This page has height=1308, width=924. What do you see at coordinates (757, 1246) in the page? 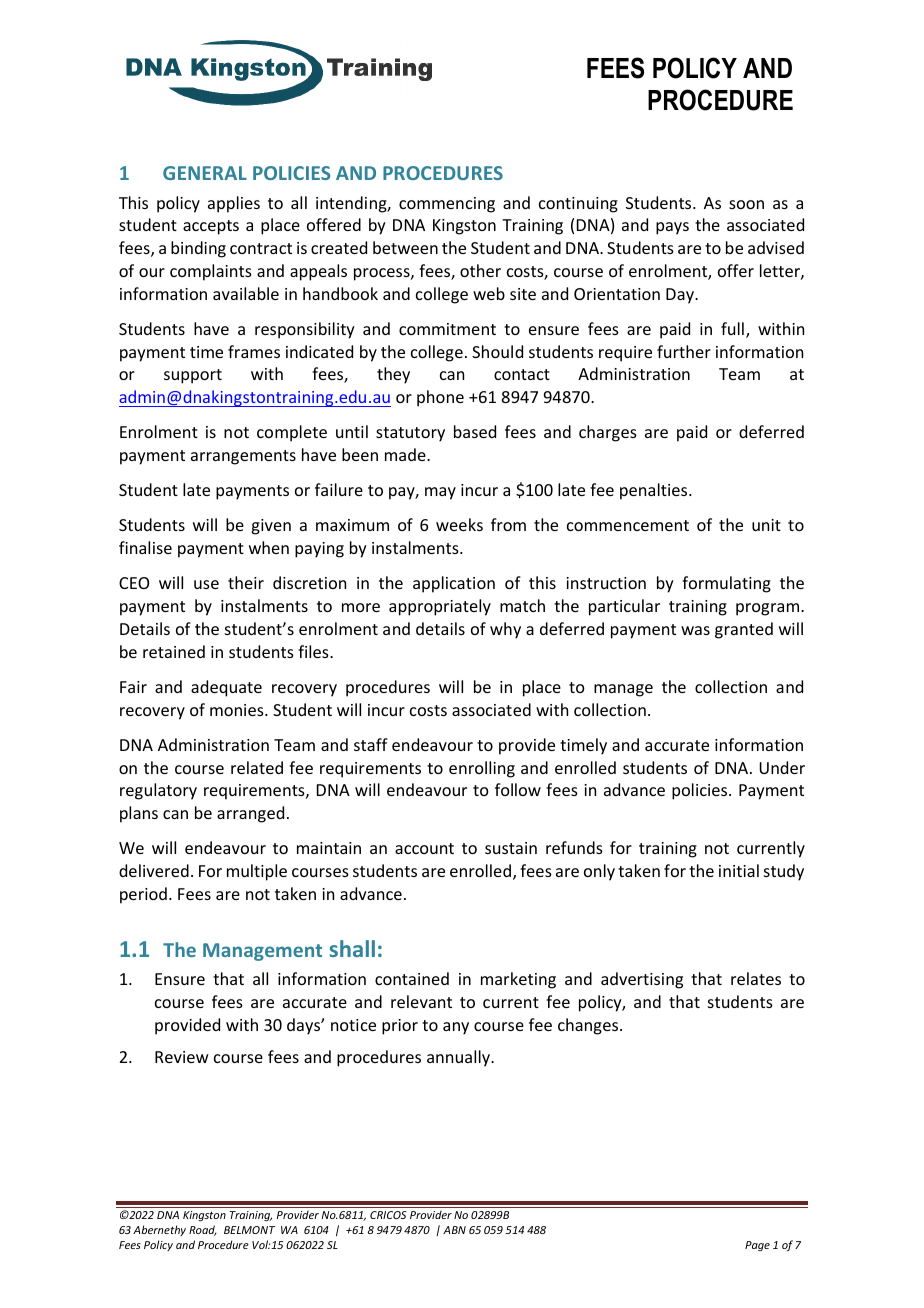
I see `Page` at bounding box center [757, 1246].
